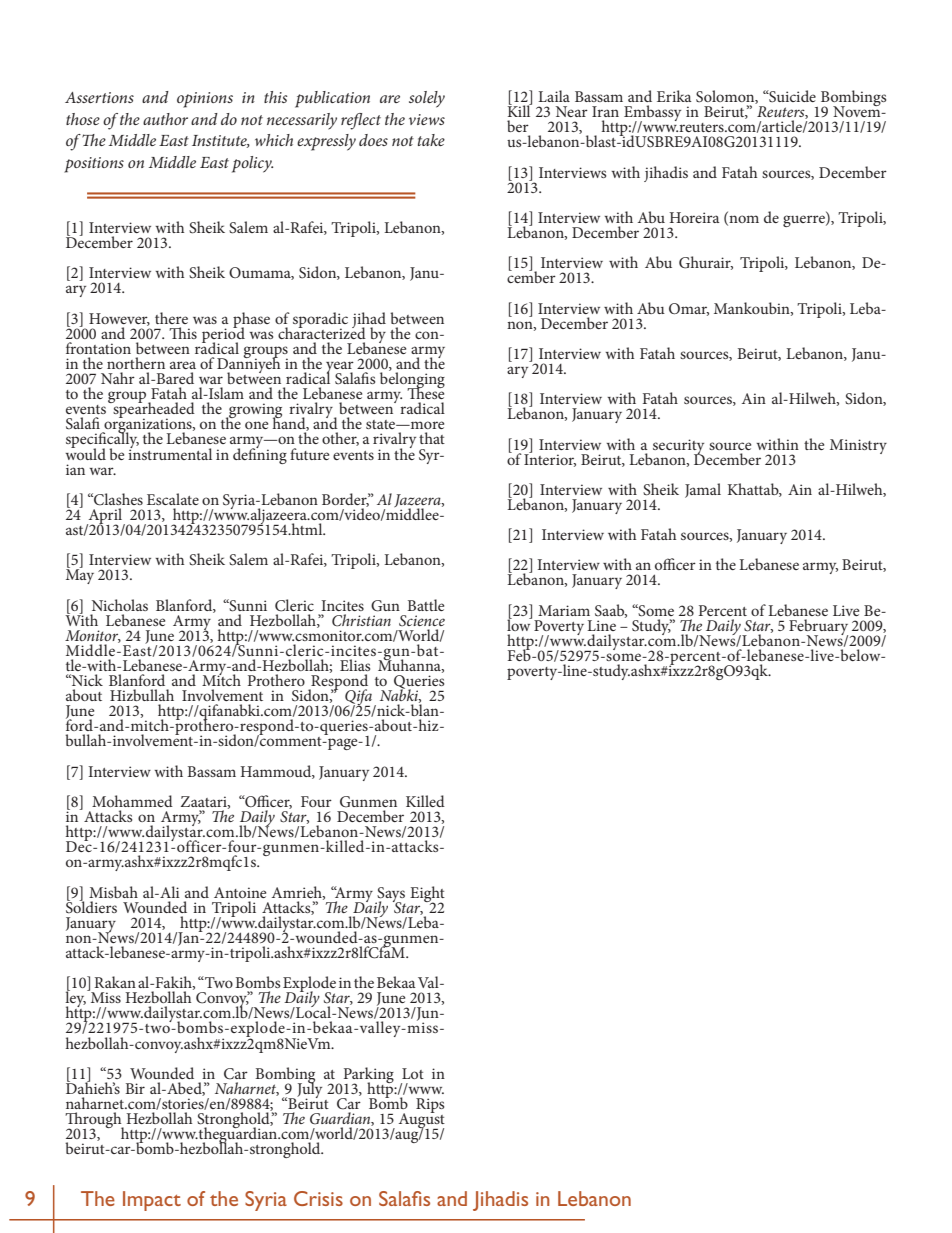 The image size is (952, 1233). Describe the element at coordinates (820, 628) in the screenshot. I see `February` at that location.
